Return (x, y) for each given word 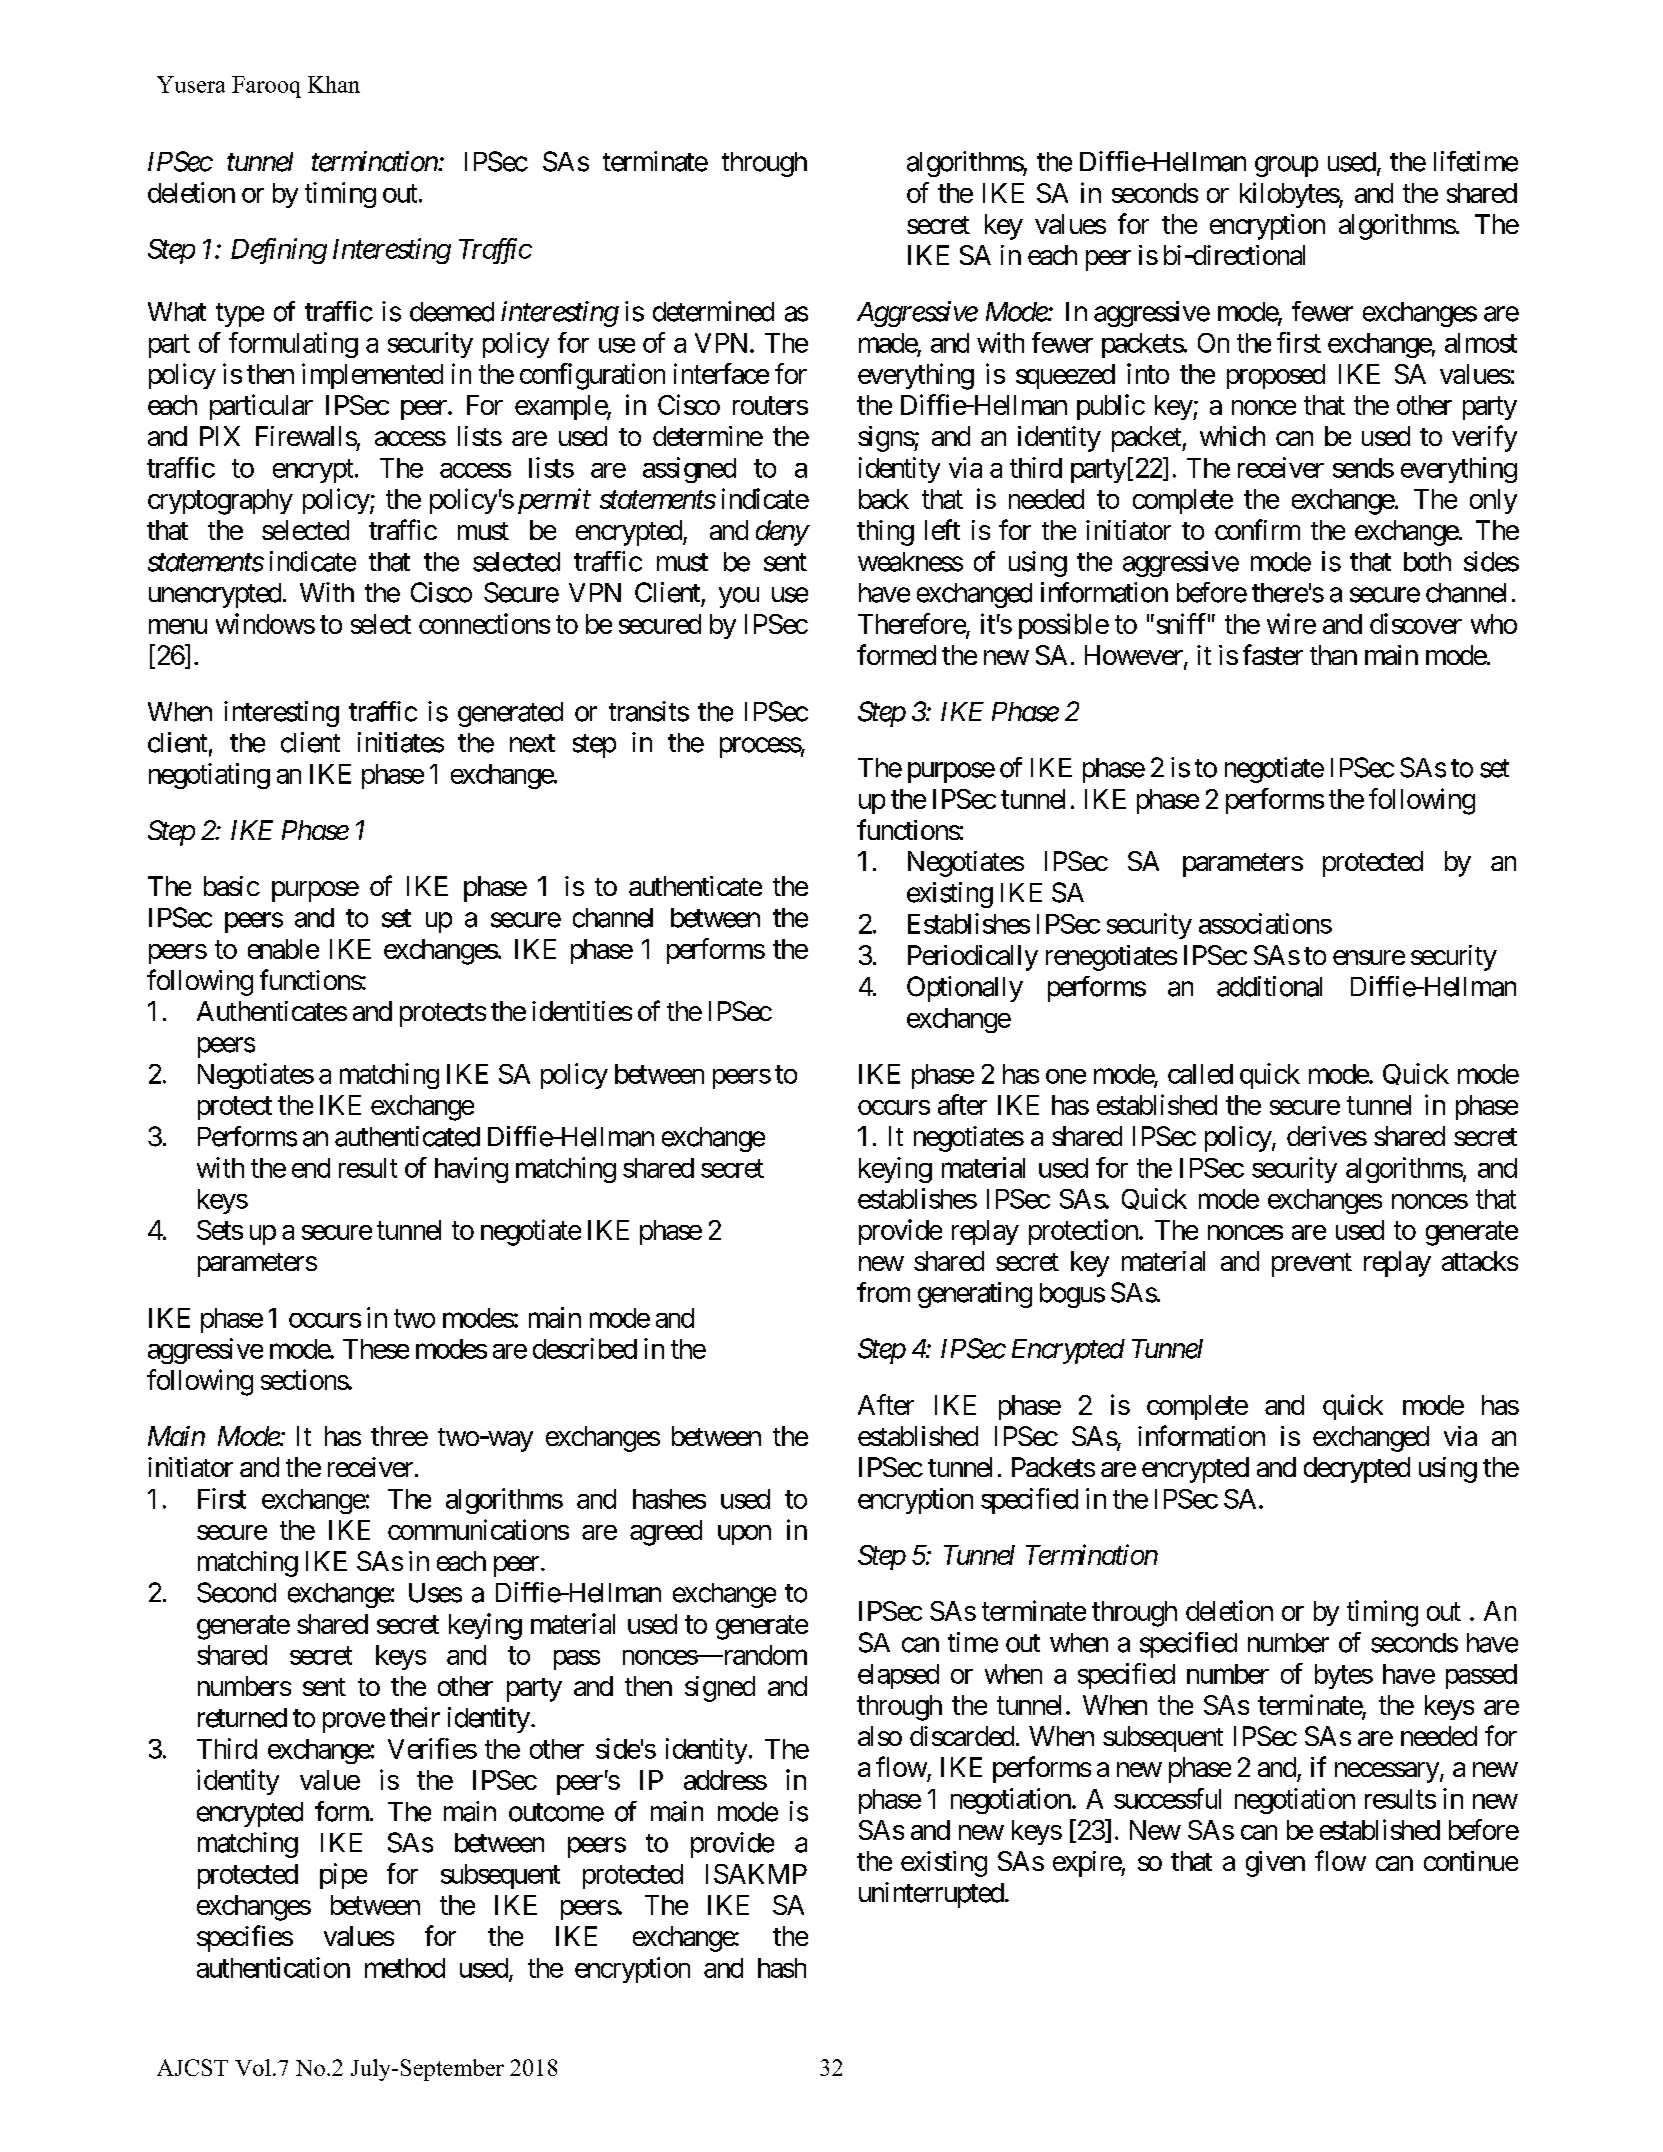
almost (1481, 343)
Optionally (965, 989)
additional (1269, 986)
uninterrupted (931, 1895)
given (1275, 1864)
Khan (334, 84)
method (405, 1968)
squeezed (1065, 376)
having (471, 1170)
